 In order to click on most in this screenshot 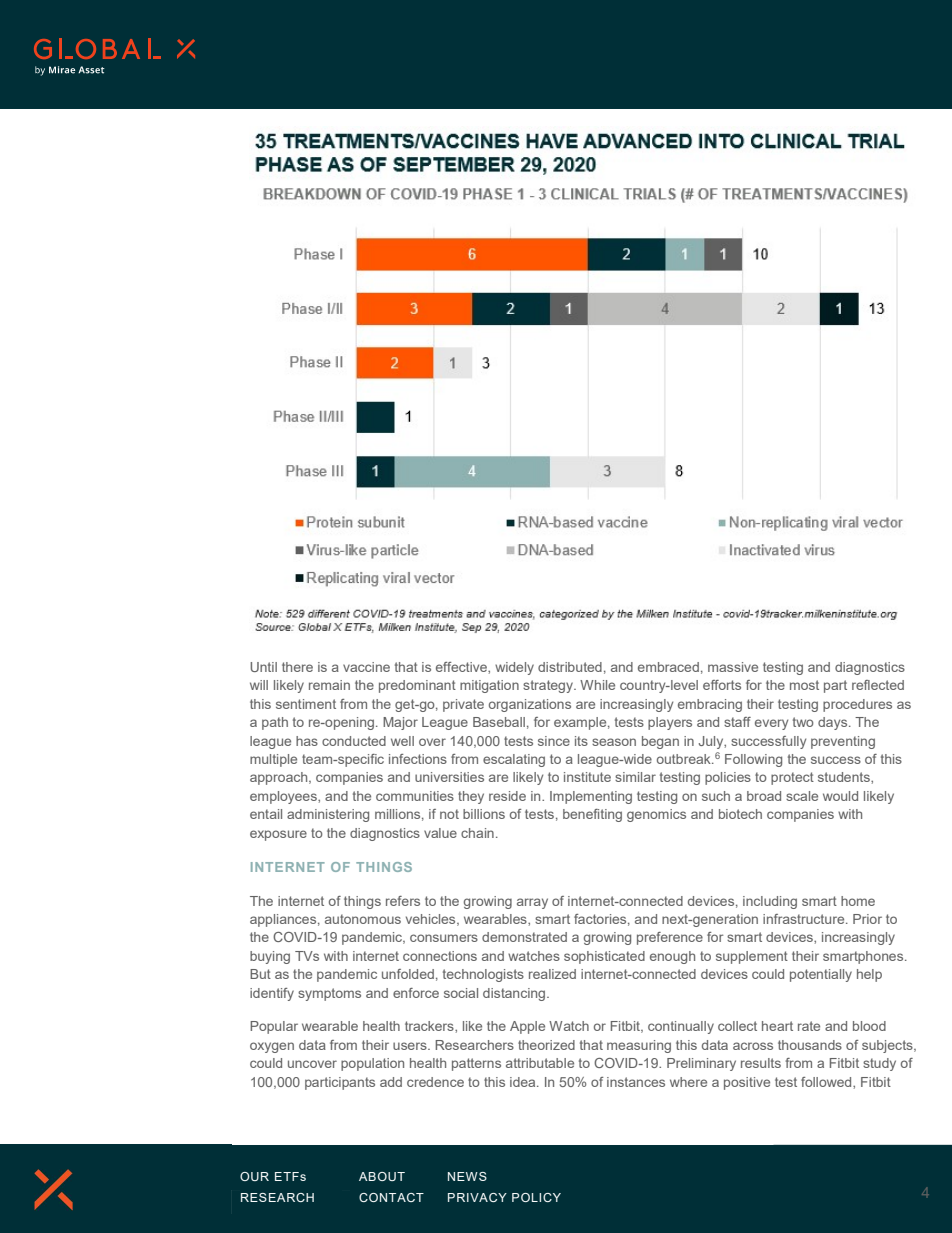, I will do `click(804, 685)`.
